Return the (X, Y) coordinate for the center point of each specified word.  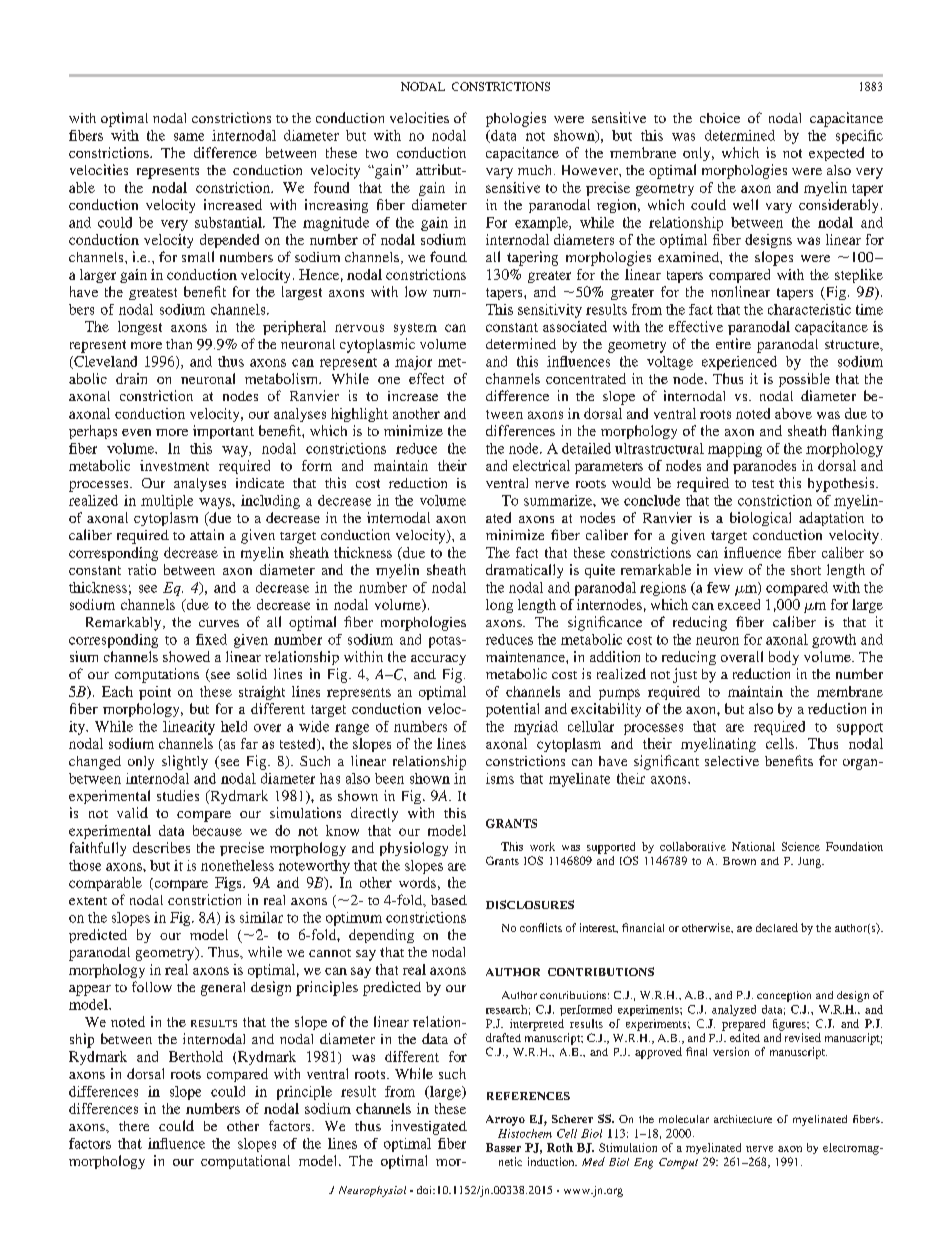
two (377, 153)
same (189, 137)
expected (836, 154)
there (134, 1126)
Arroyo (505, 1120)
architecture (743, 1119)
